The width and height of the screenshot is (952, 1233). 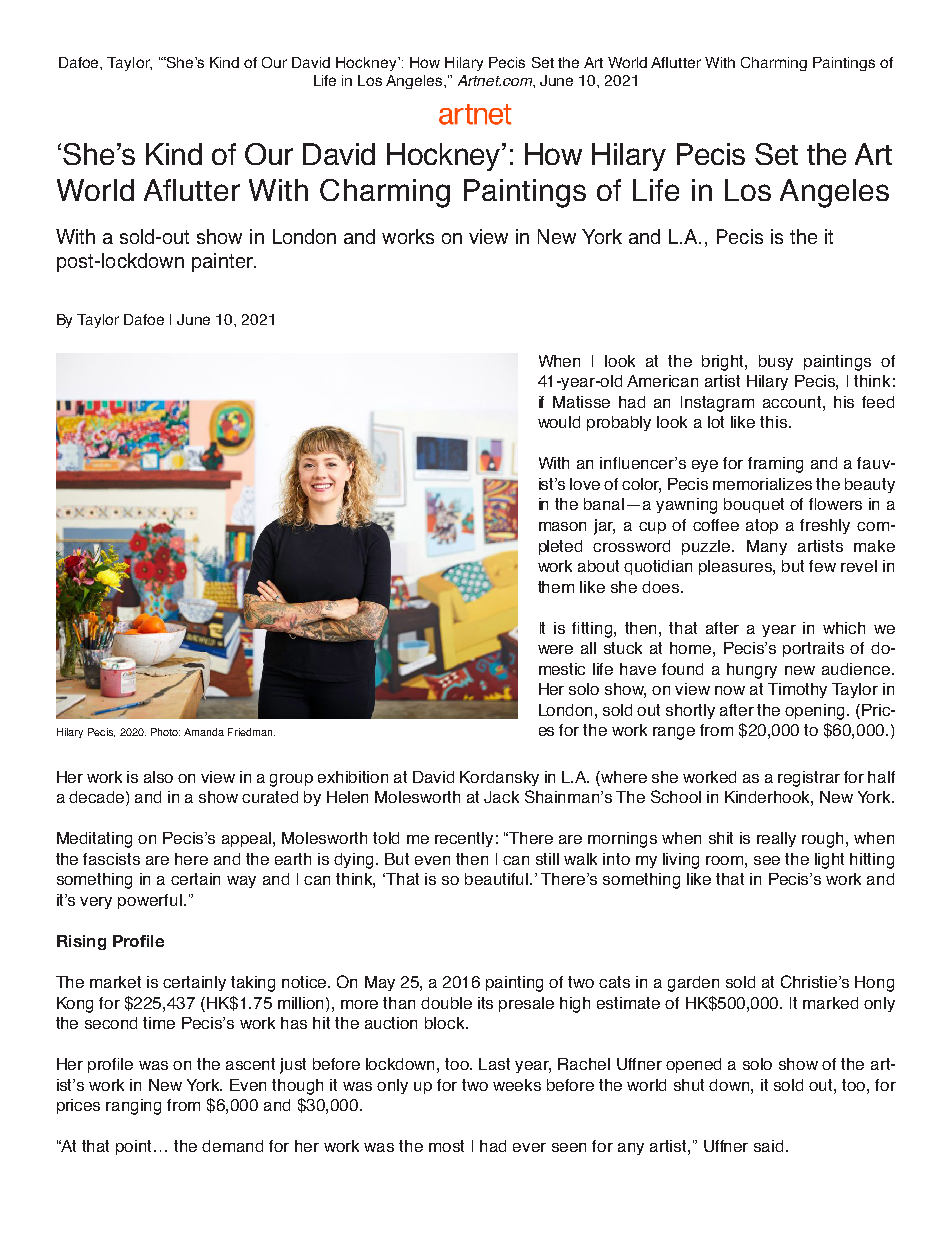 I want to click on ranging, so click(x=133, y=1107).
